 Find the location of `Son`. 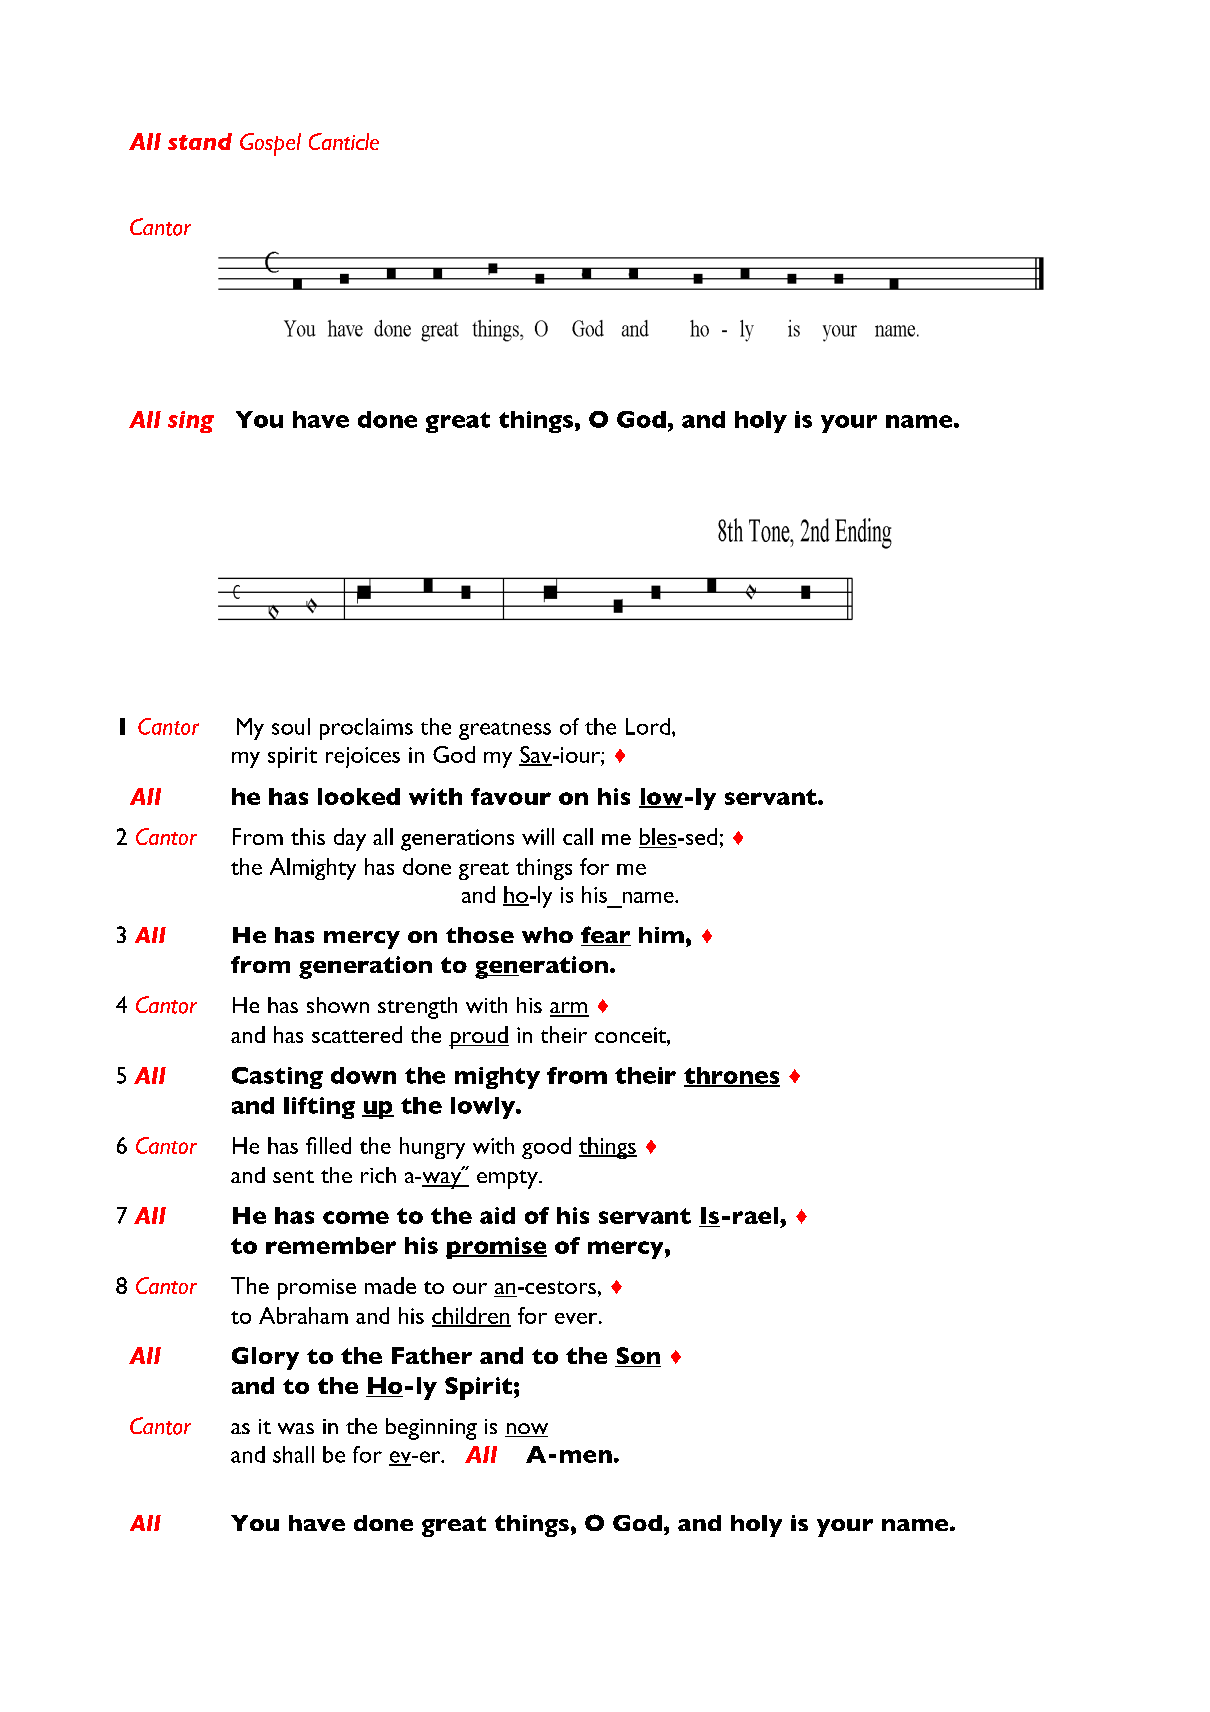

Son is located at coordinates (638, 1357).
